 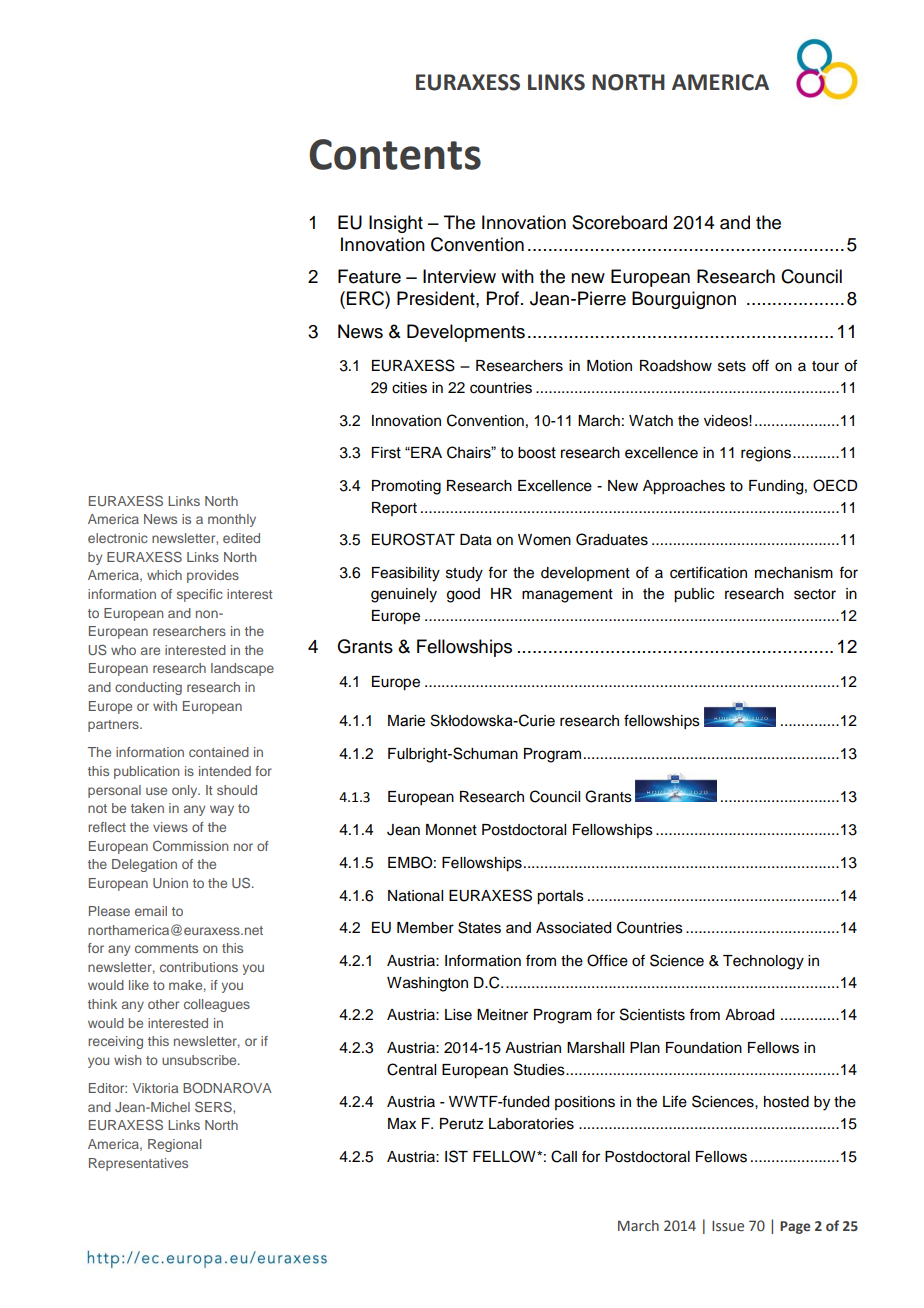 I want to click on Representatives, so click(x=138, y=1164).
